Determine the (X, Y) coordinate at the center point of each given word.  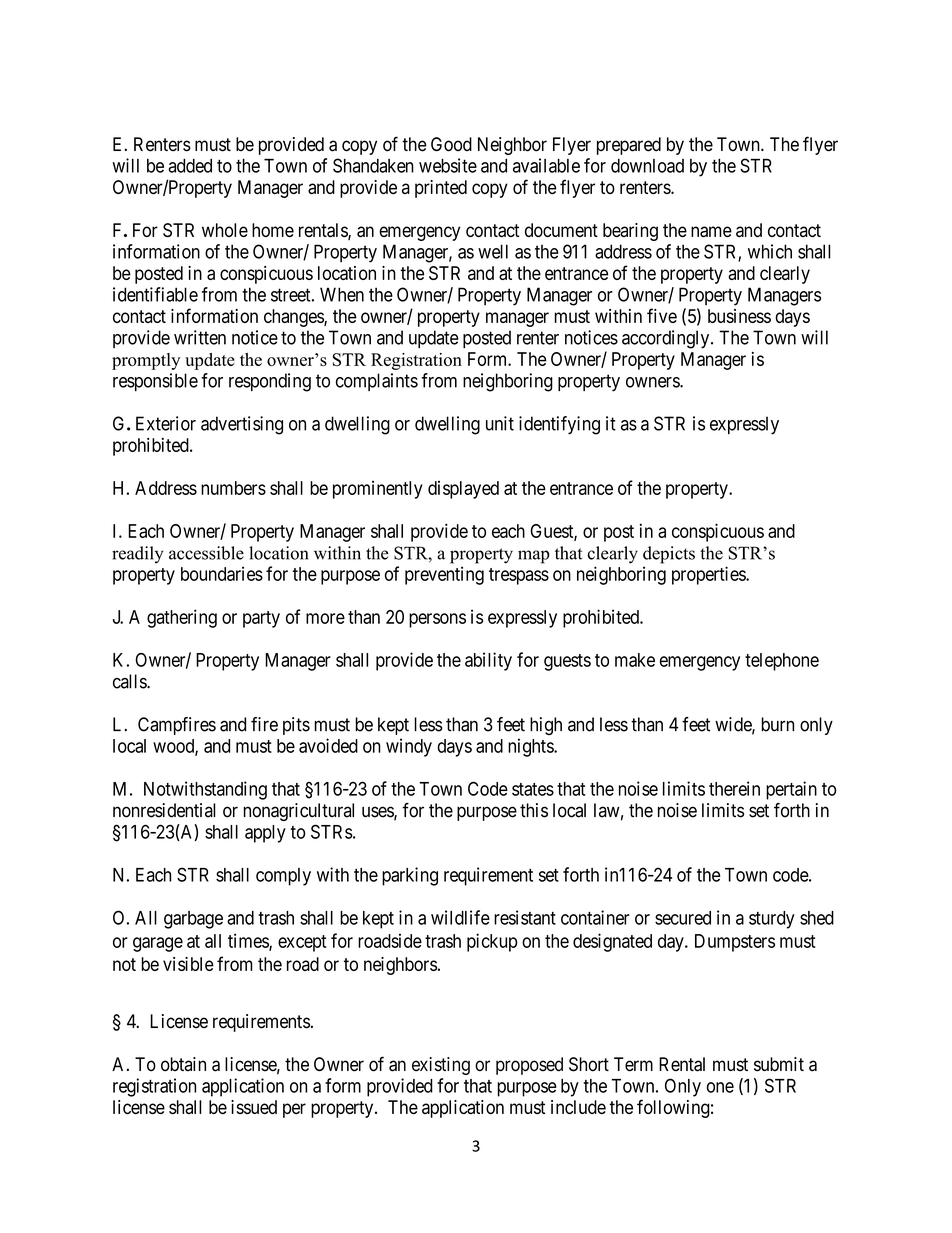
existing (441, 1066)
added (190, 166)
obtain (183, 1064)
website (448, 165)
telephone (782, 662)
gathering (182, 618)
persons (437, 620)
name (711, 231)
